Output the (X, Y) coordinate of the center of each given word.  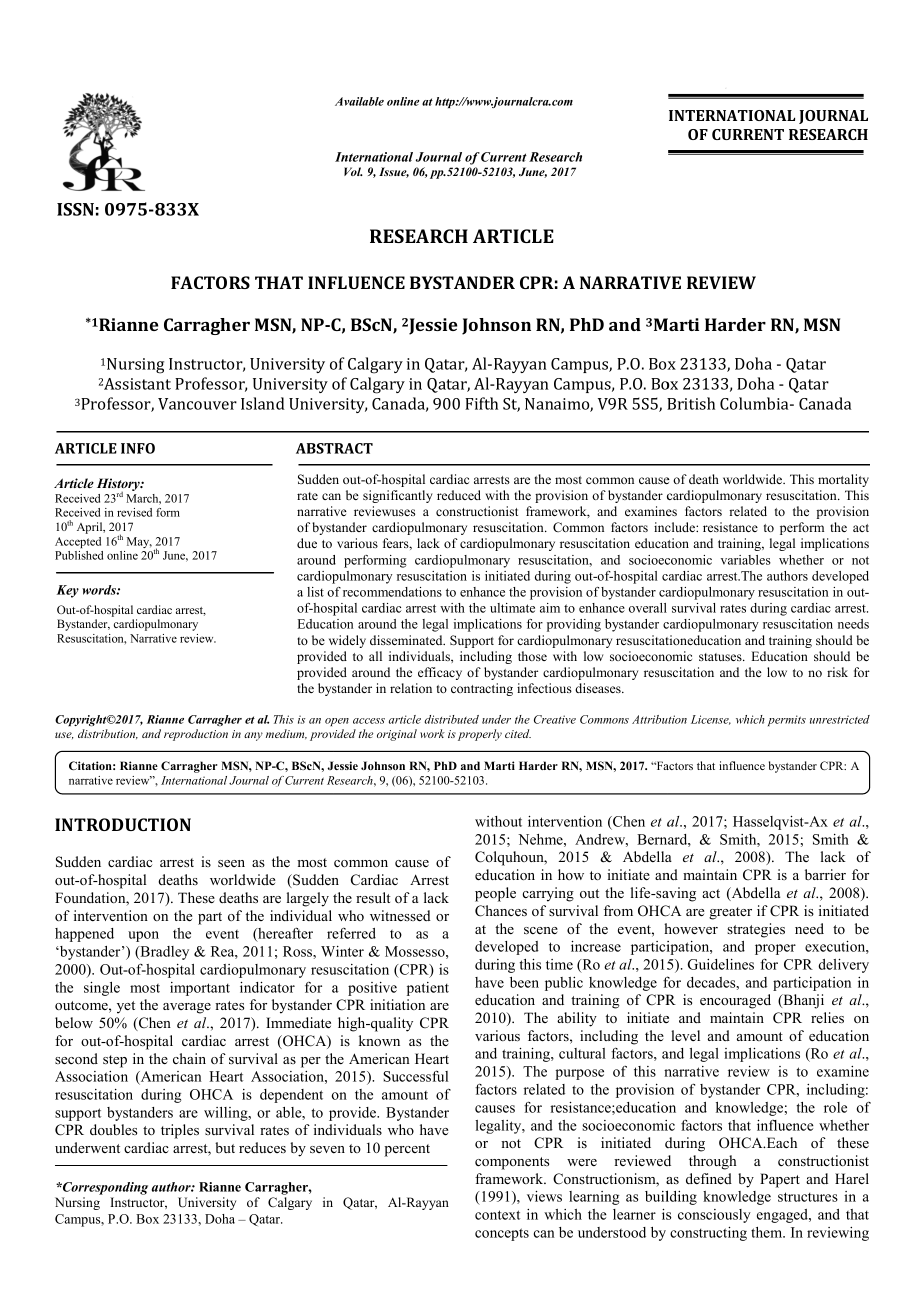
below (74, 1022)
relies (827, 1017)
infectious (544, 688)
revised (134, 512)
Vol (353, 171)
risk (837, 672)
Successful (415, 1076)
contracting (482, 689)
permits (787, 720)
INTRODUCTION (123, 824)
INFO (138, 448)
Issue (394, 172)
